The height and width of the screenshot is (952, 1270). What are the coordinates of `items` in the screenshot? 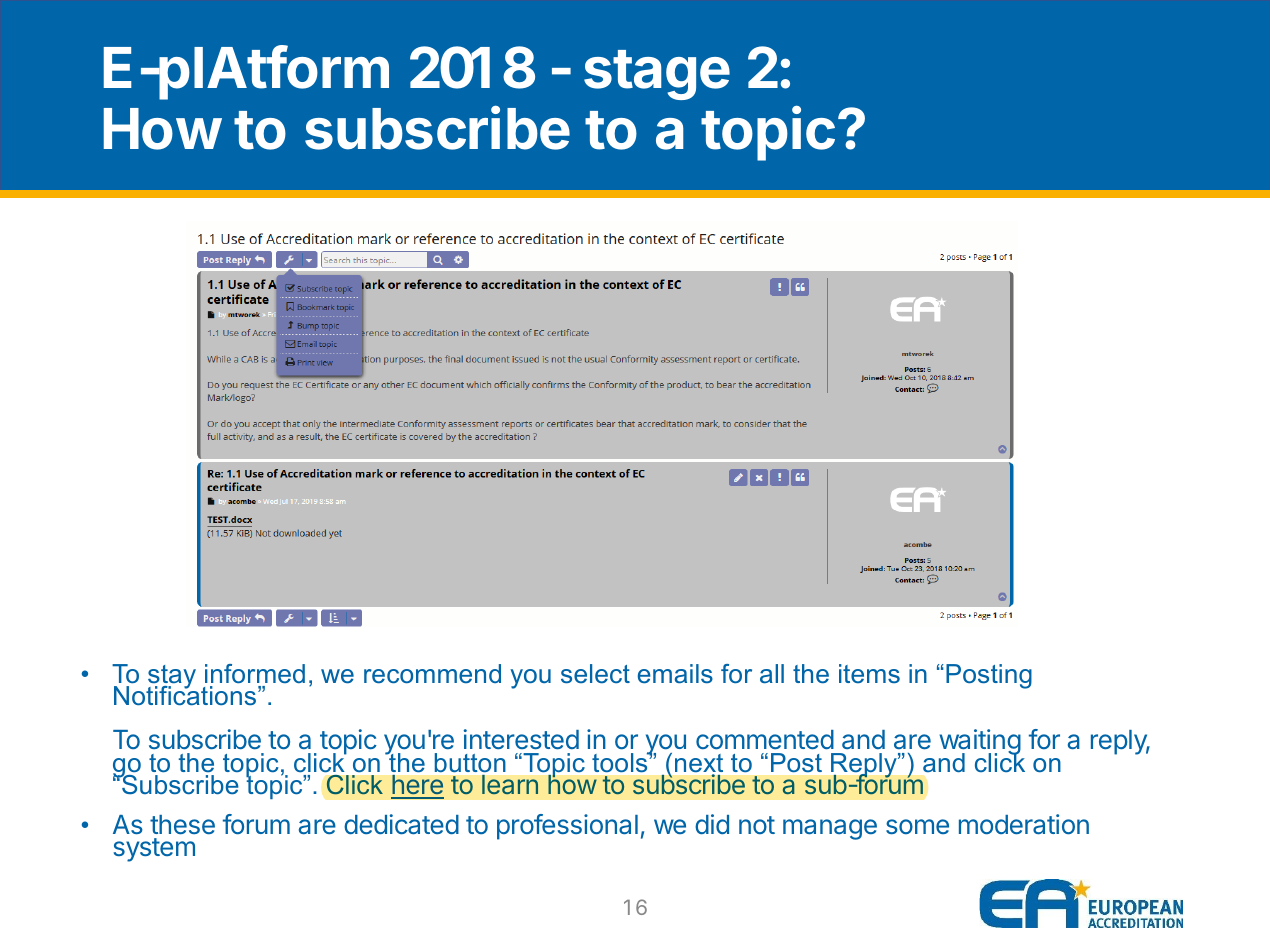 It's located at (869, 673).
